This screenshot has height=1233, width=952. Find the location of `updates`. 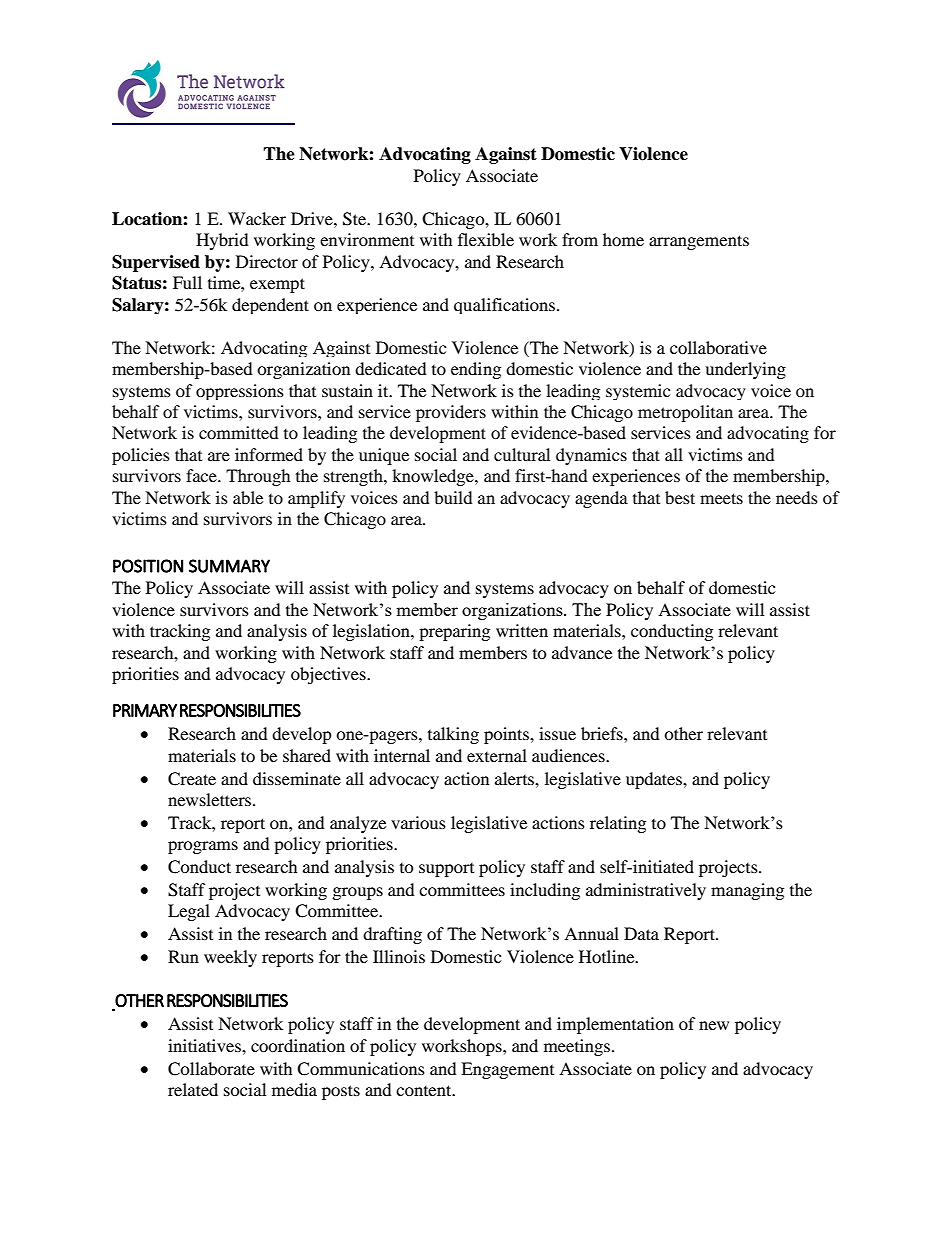

updates is located at coordinates (655, 780).
